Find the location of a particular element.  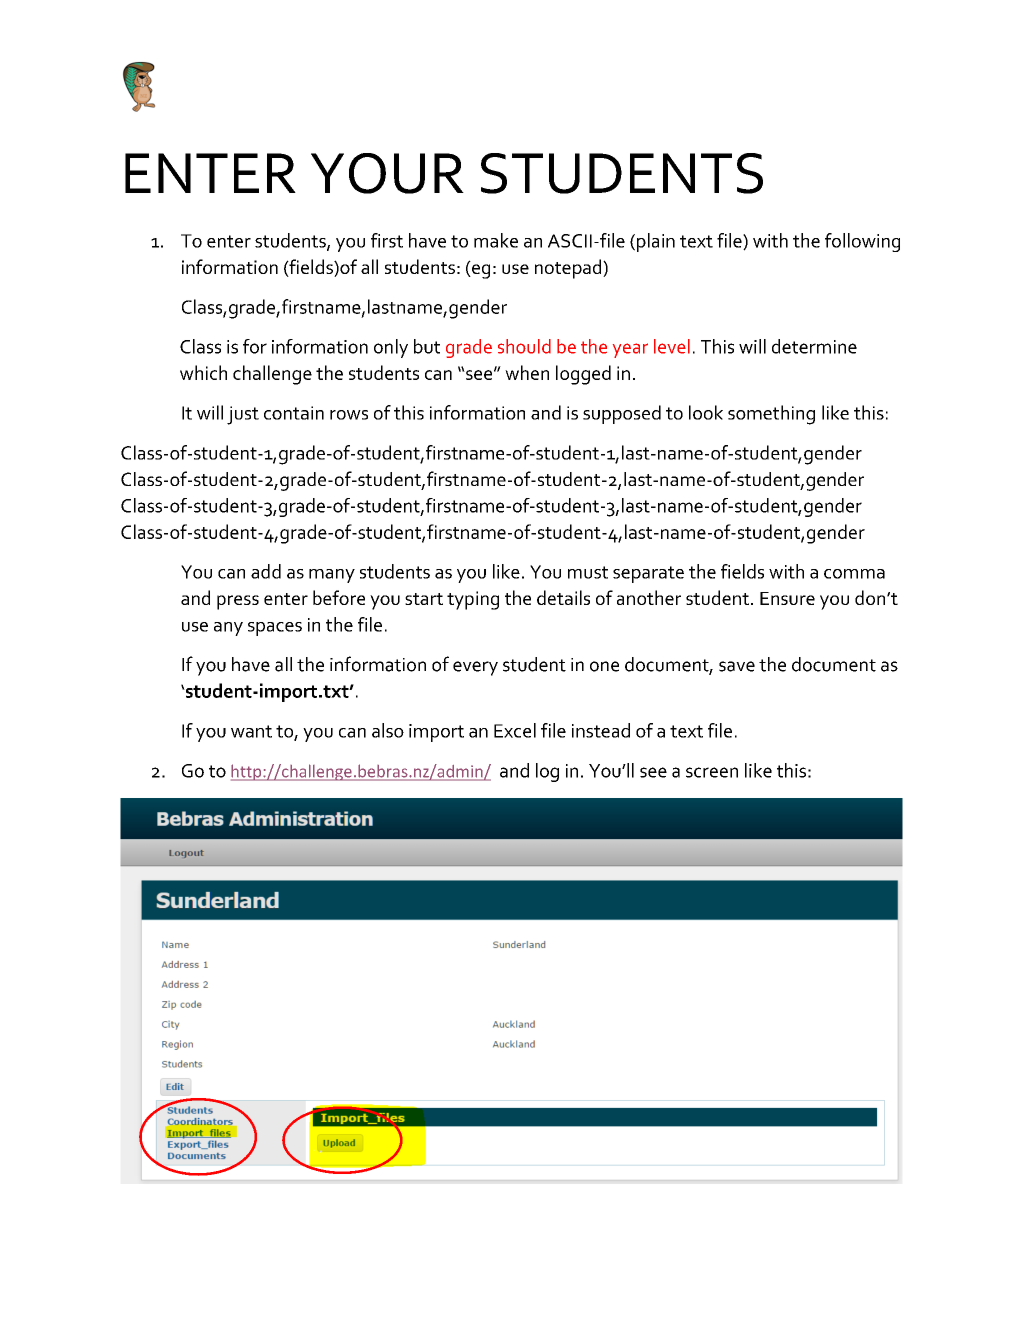

contain is located at coordinates (294, 413).
